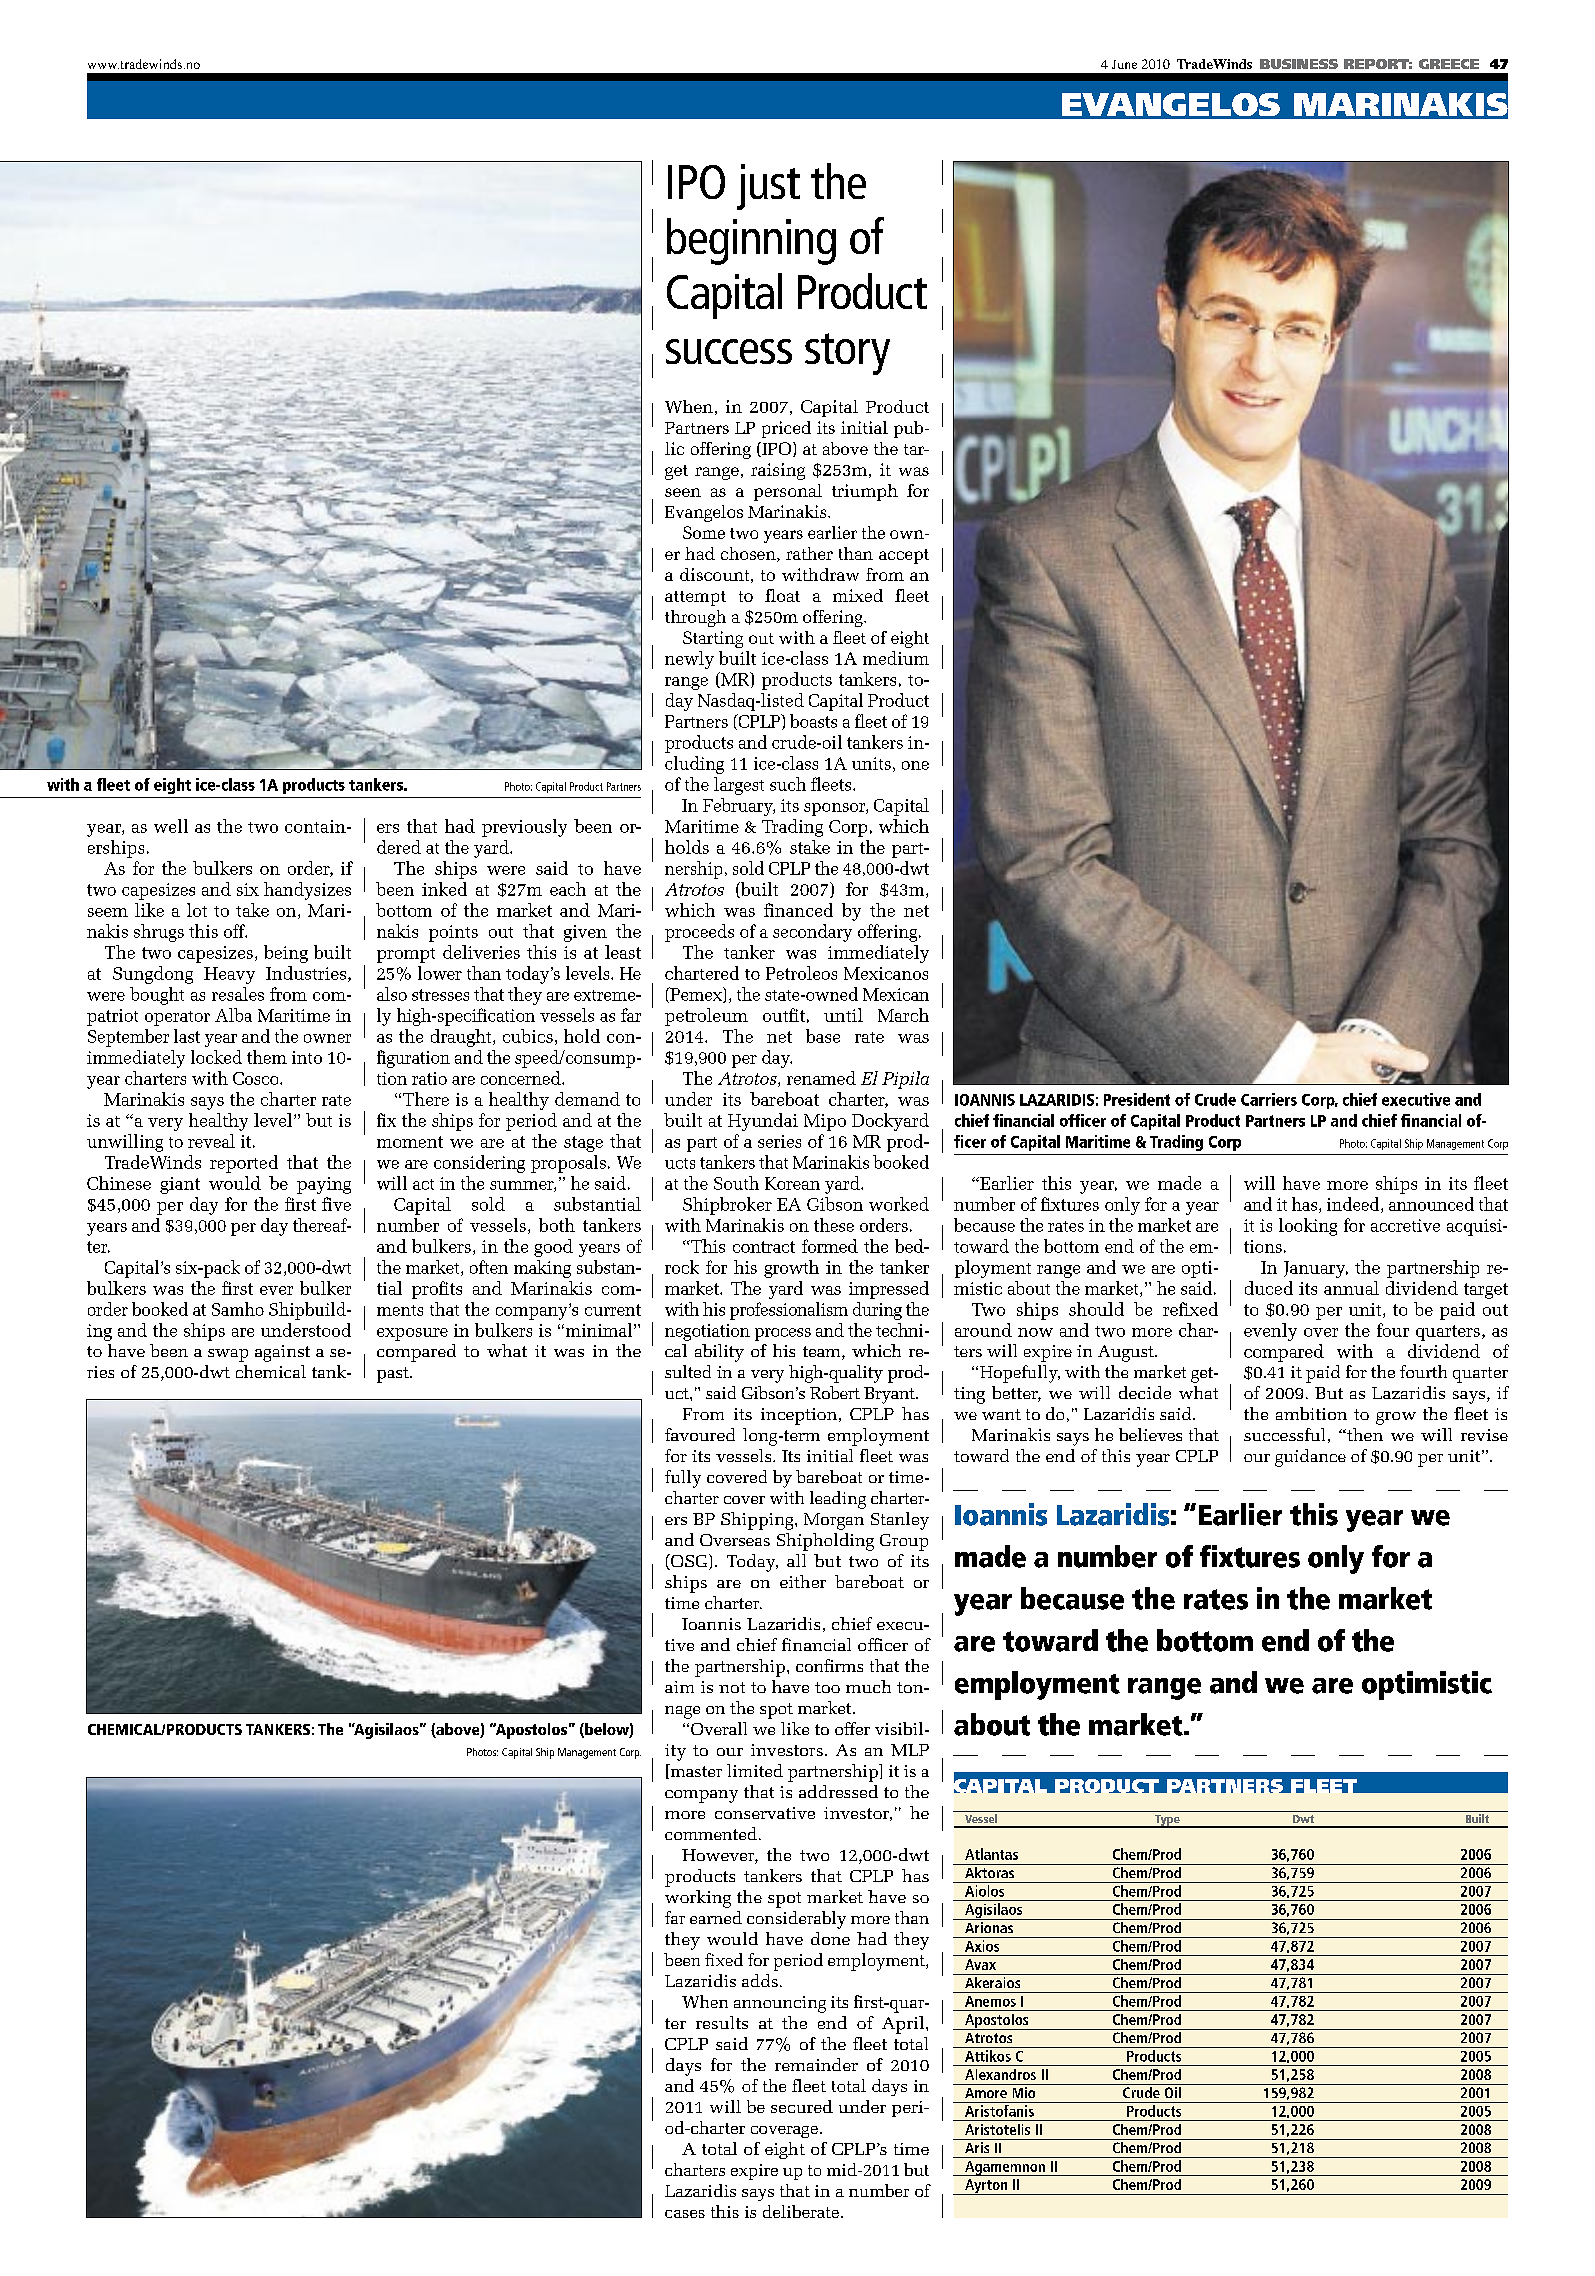  Describe the element at coordinates (1269, 1099) in the image. I see `carriers` at that location.
